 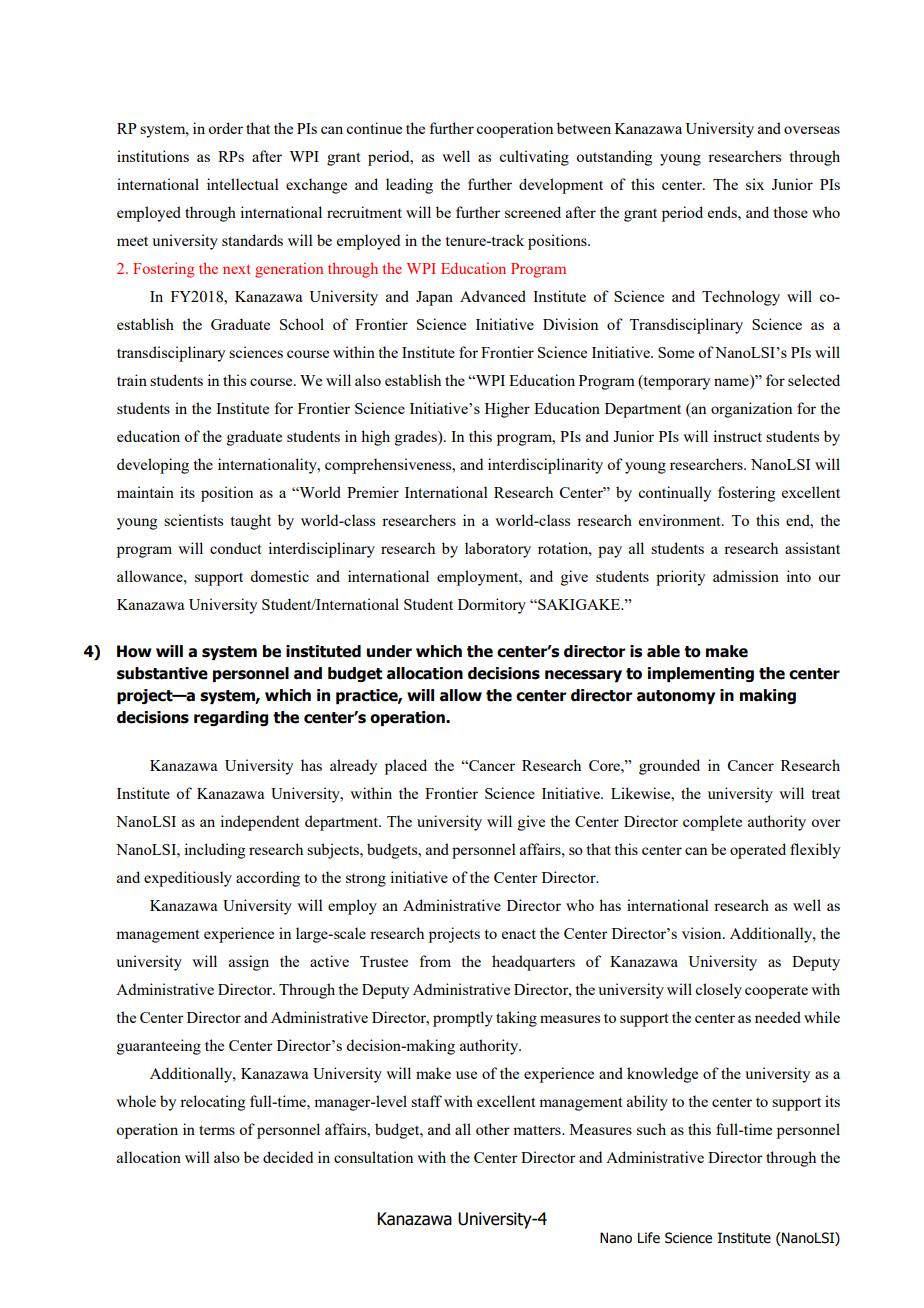 I want to click on regarding, so click(x=231, y=718).
